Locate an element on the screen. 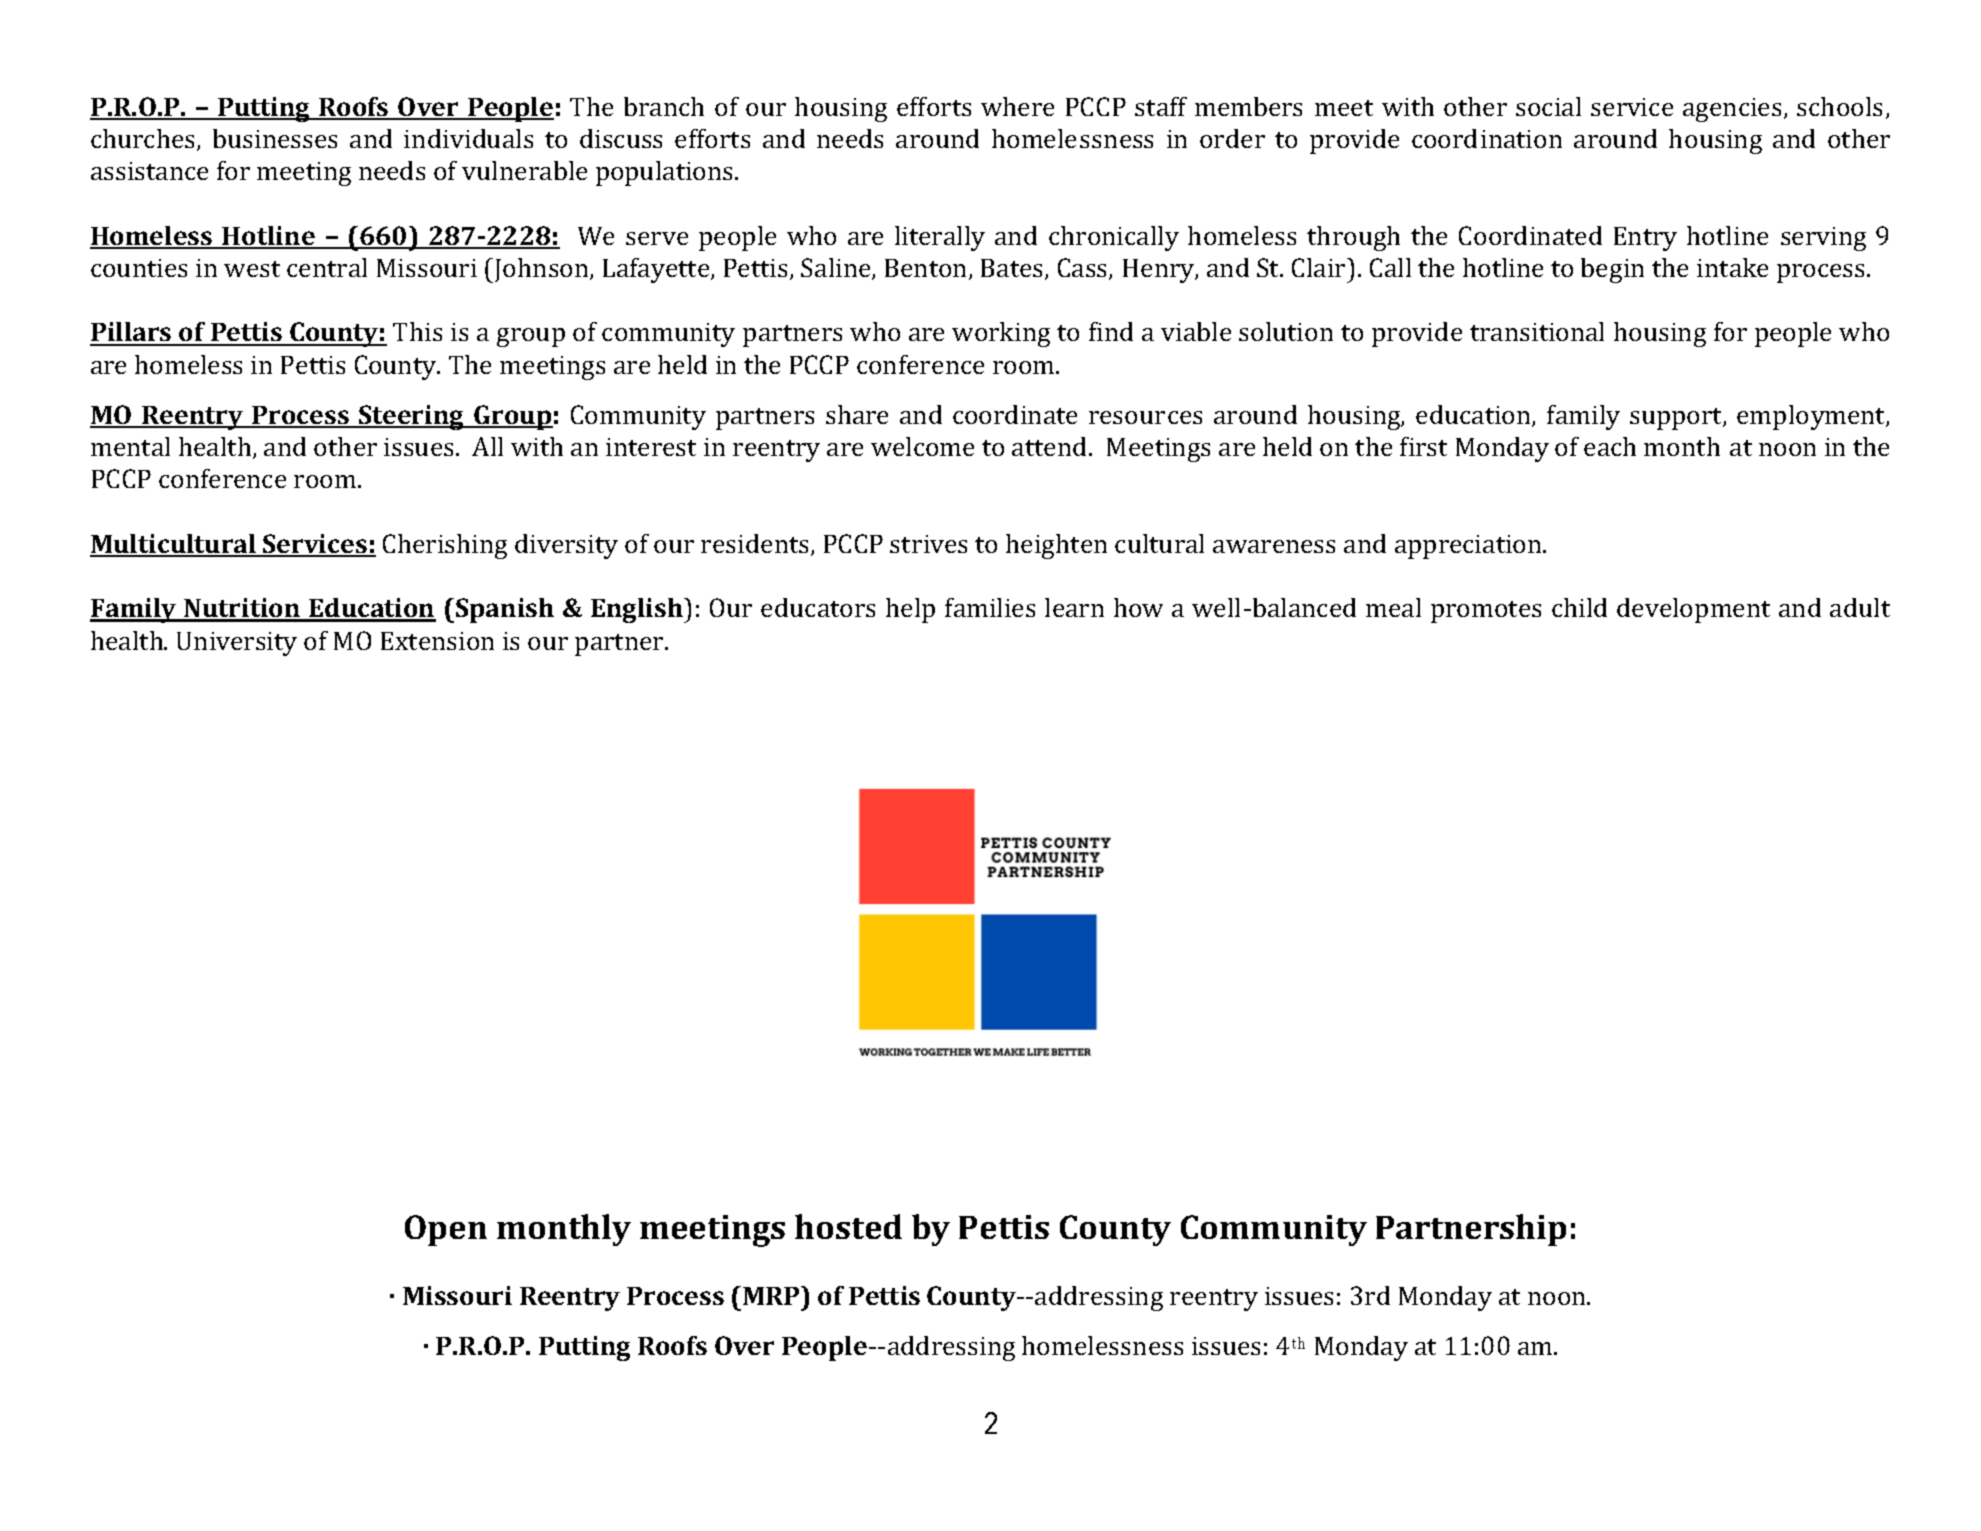 This screenshot has height=1531, width=1981. promotes is located at coordinates (1486, 612).
